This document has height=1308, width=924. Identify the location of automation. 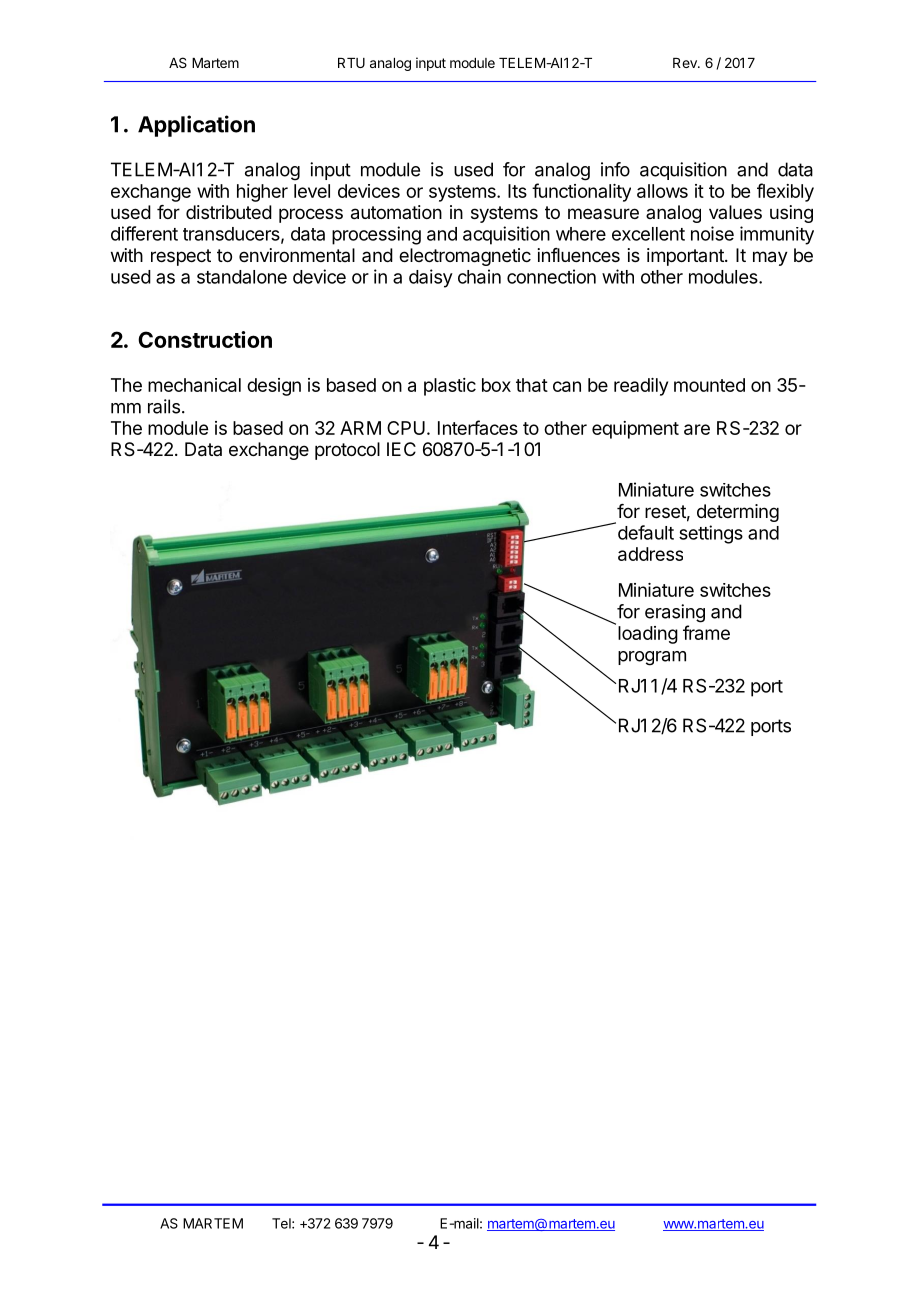
(396, 212).
